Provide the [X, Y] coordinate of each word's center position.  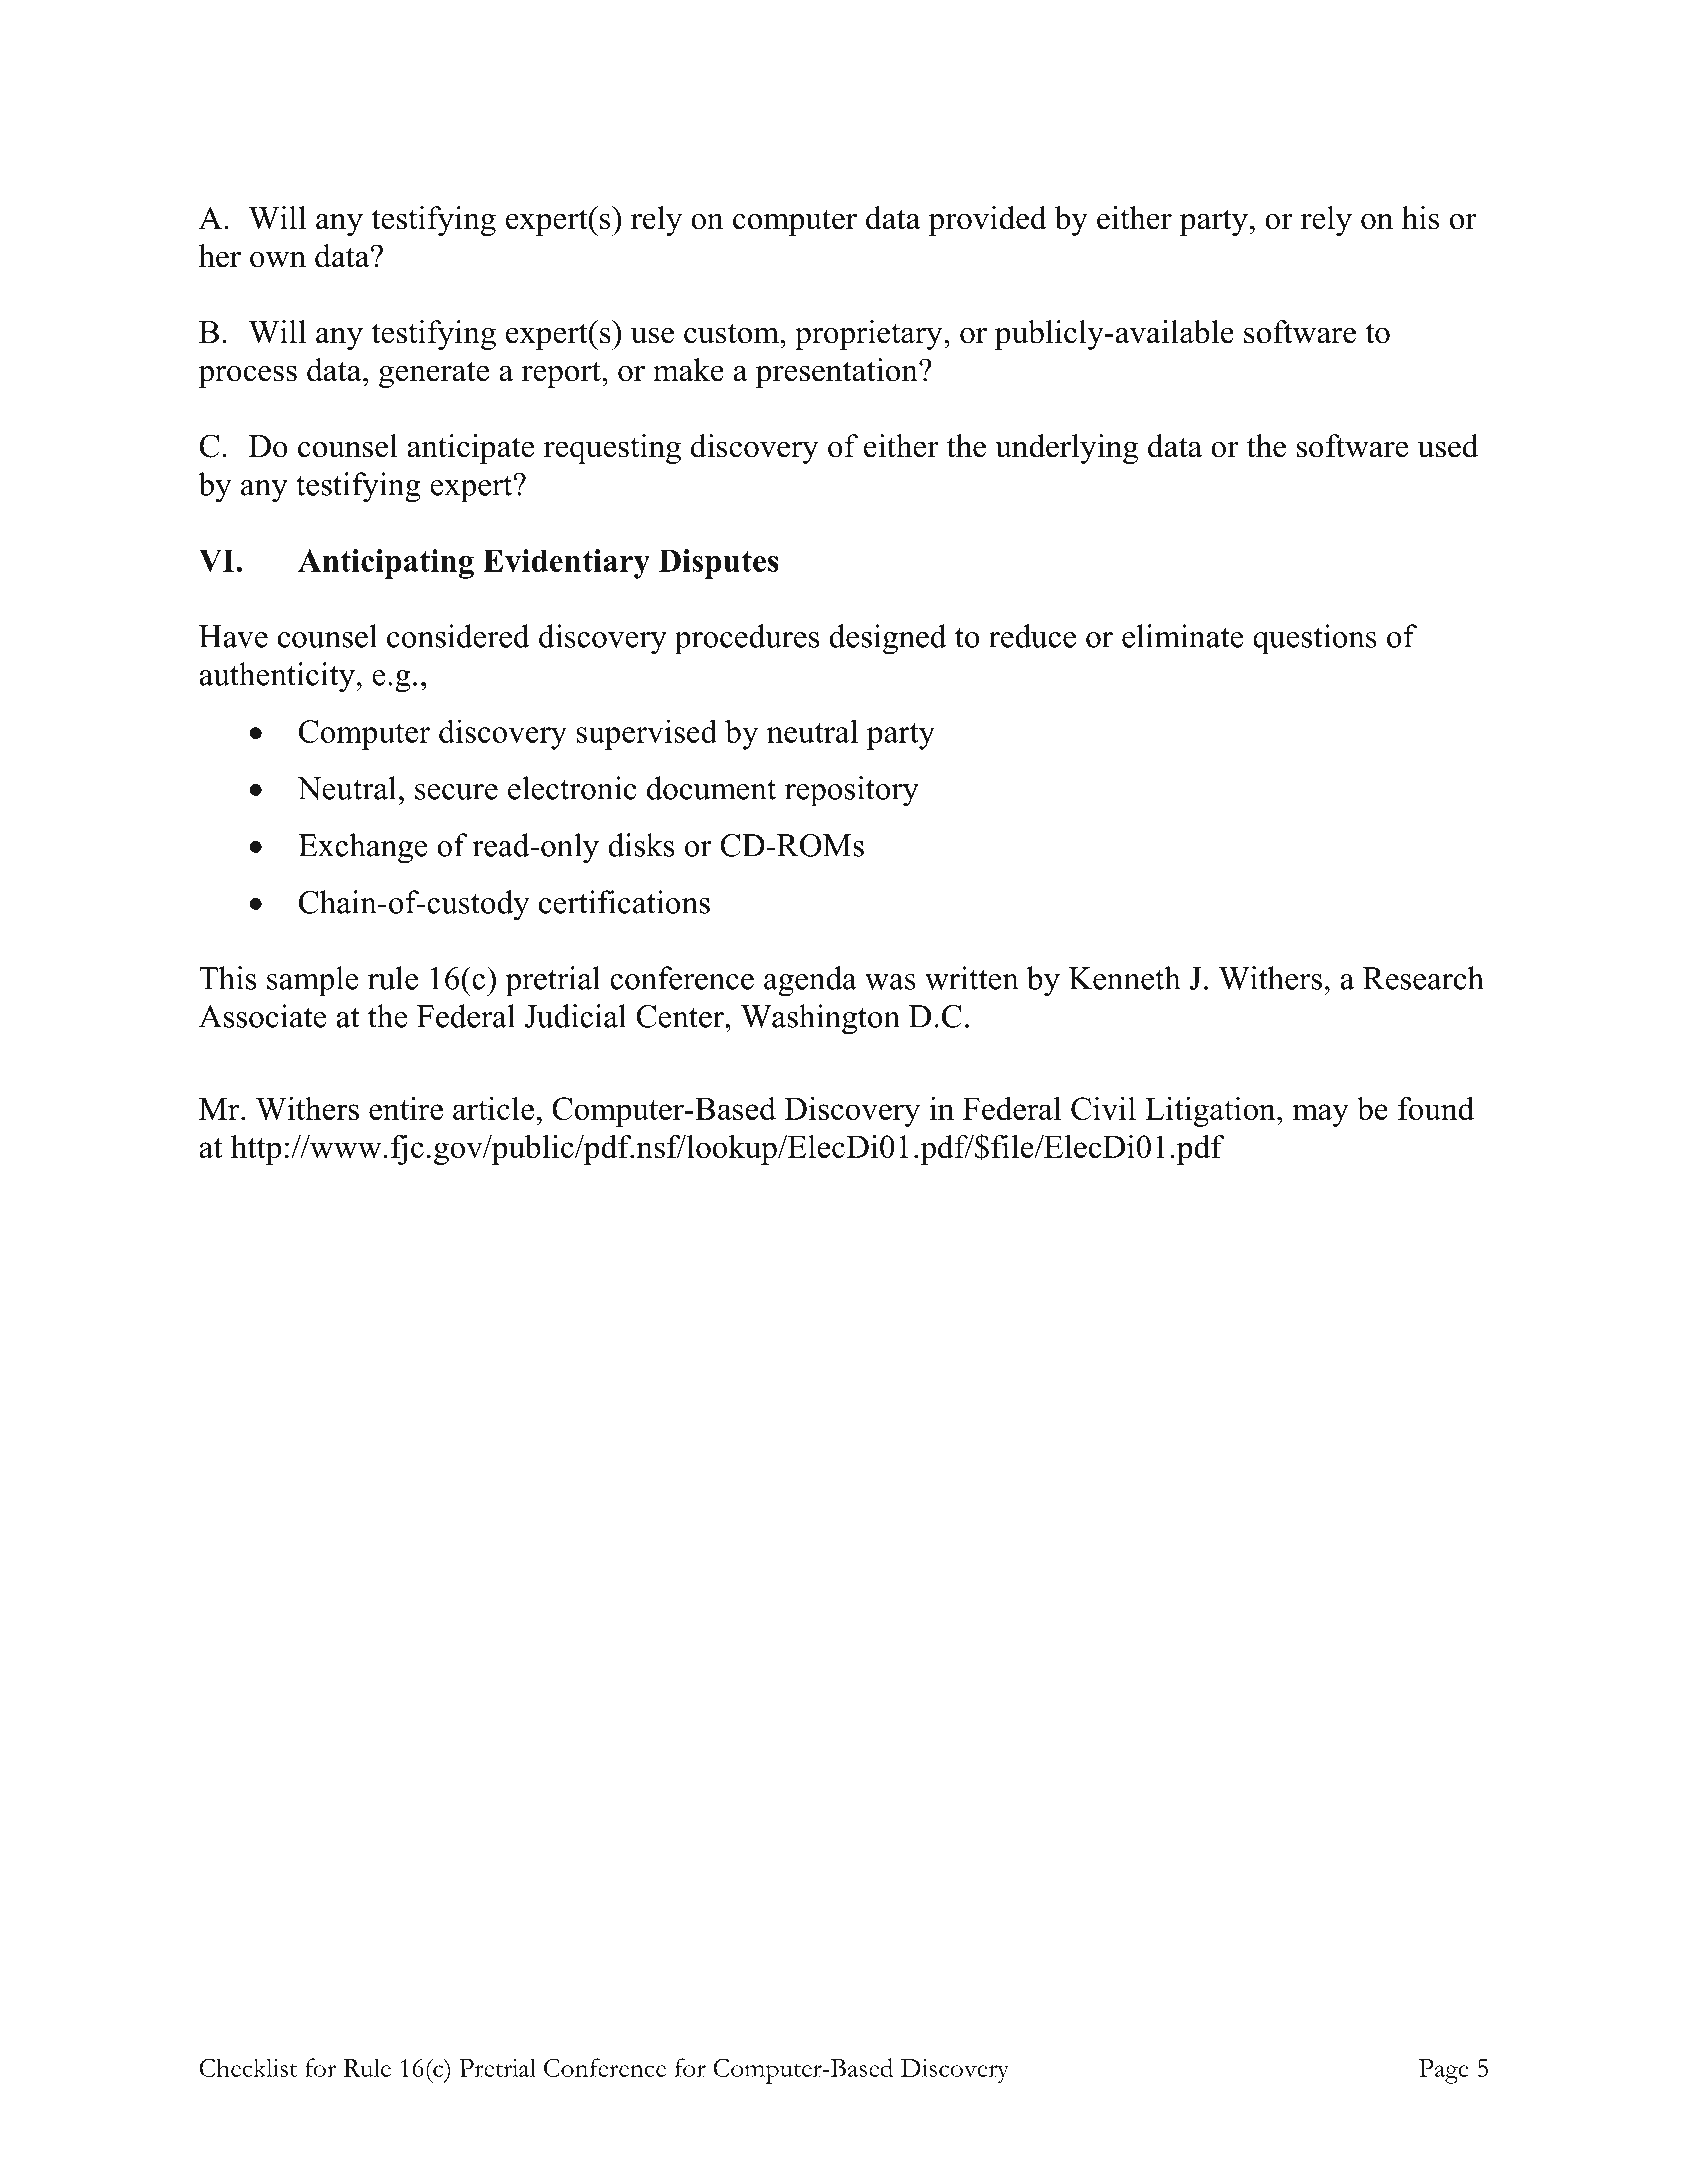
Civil [1103, 1109]
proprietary [870, 335]
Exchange [363, 848]
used [1447, 446]
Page [1444, 2071]
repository [852, 791]
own [278, 259]
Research [1423, 978]
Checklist [248, 2067]
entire [406, 1108]
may [1320, 1115]
